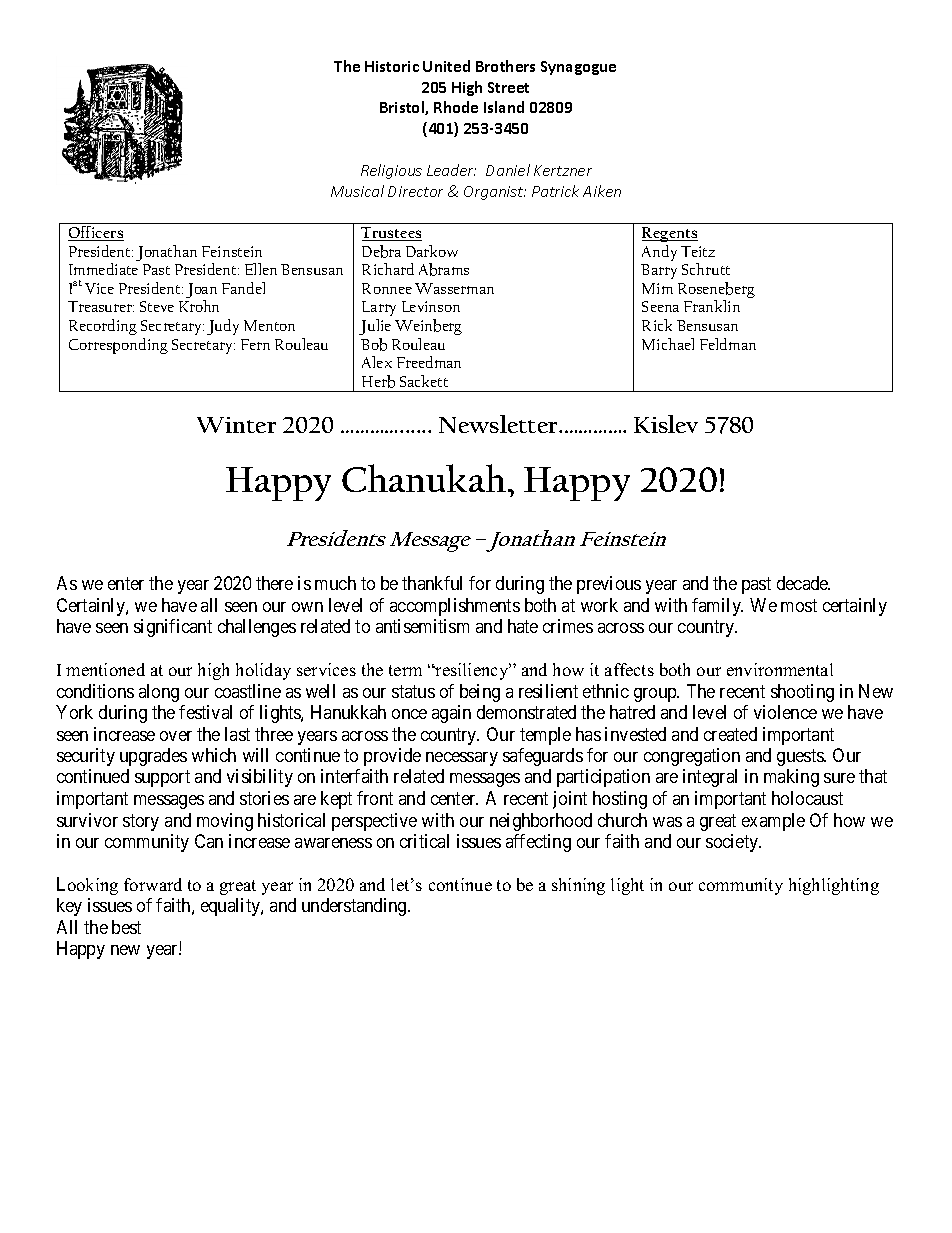  I want to click on Musical, so click(357, 191).
